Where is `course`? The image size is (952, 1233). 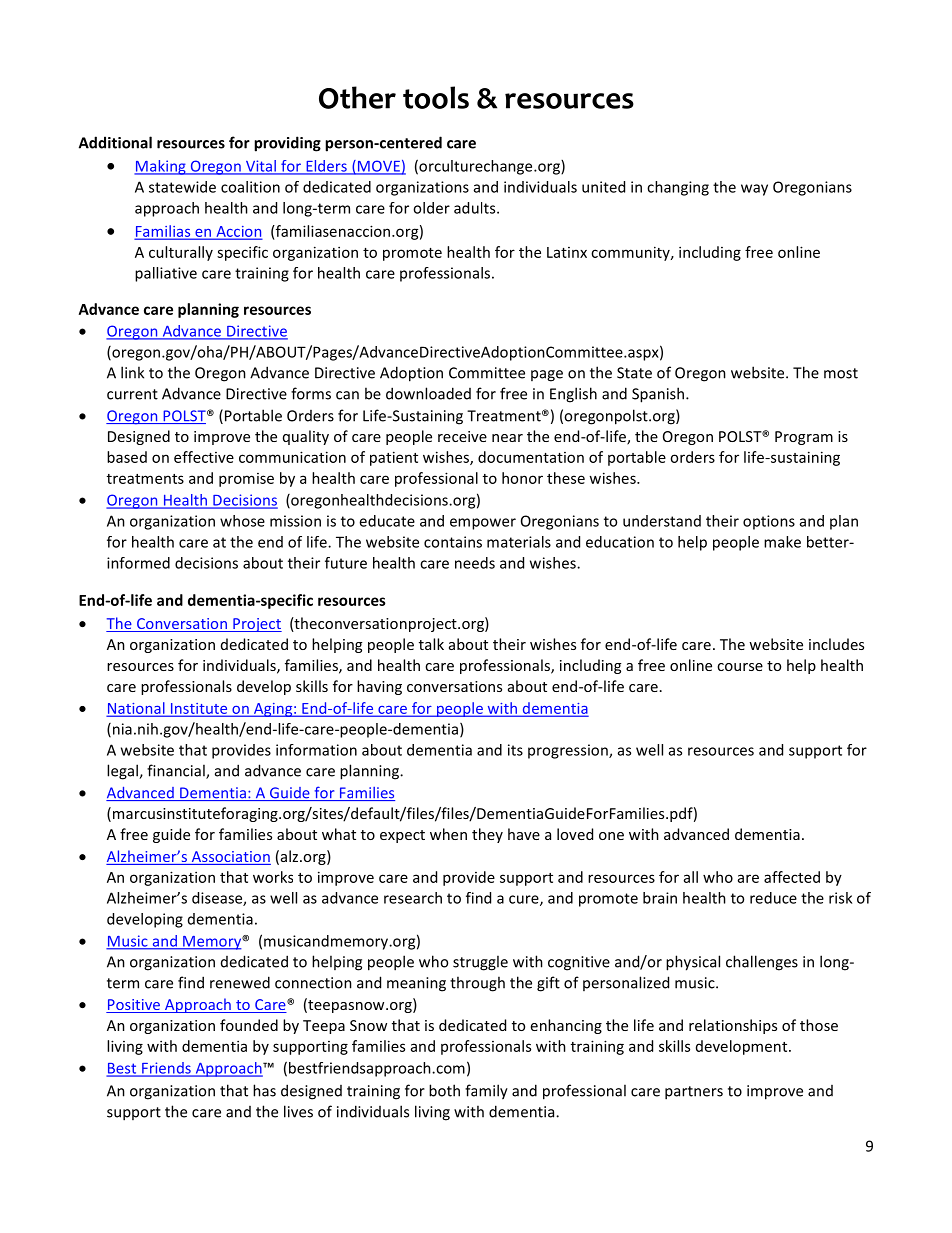 course is located at coordinates (740, 667).
